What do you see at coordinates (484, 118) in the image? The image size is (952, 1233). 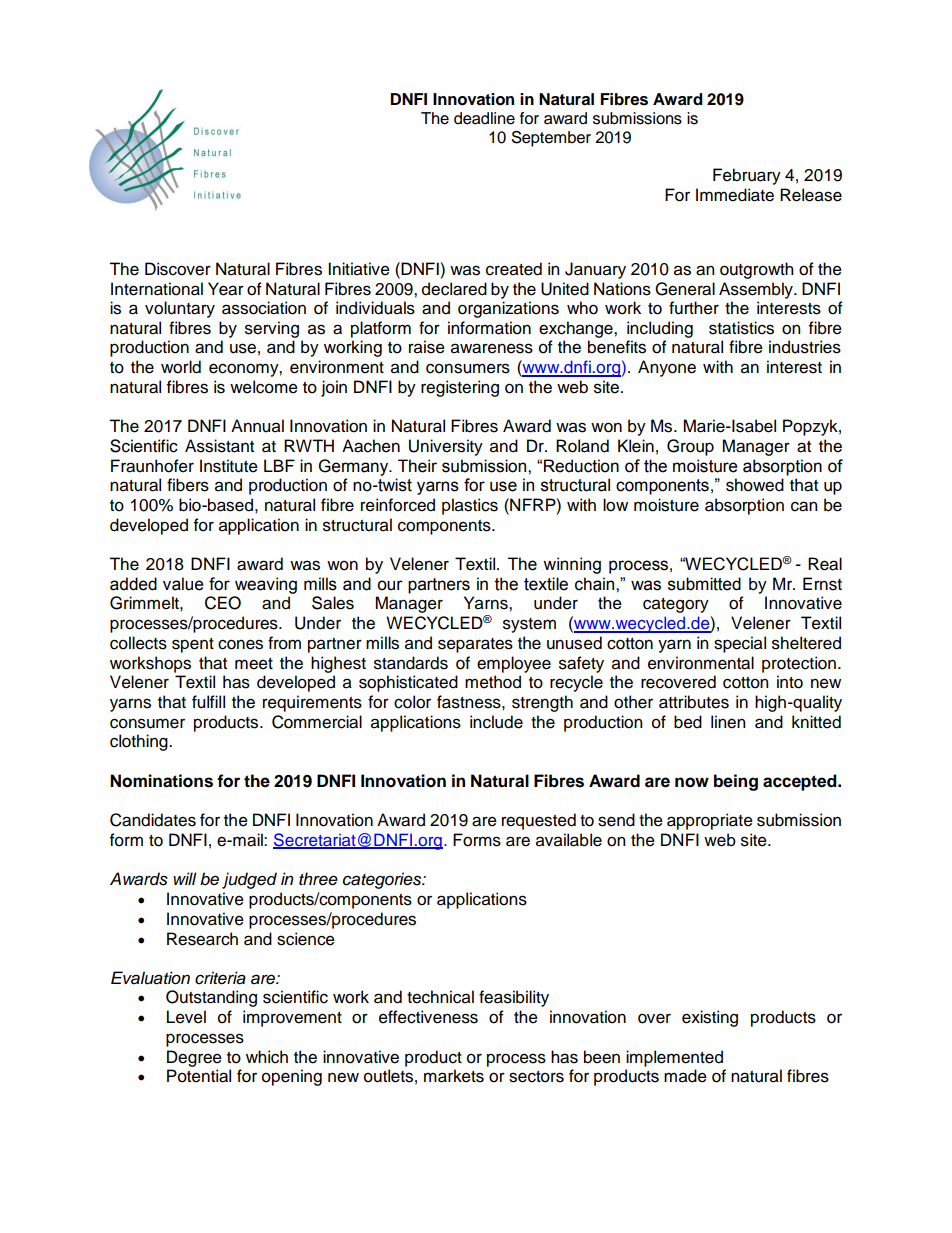 I see `deadline` at bounding box center [484, 118].
